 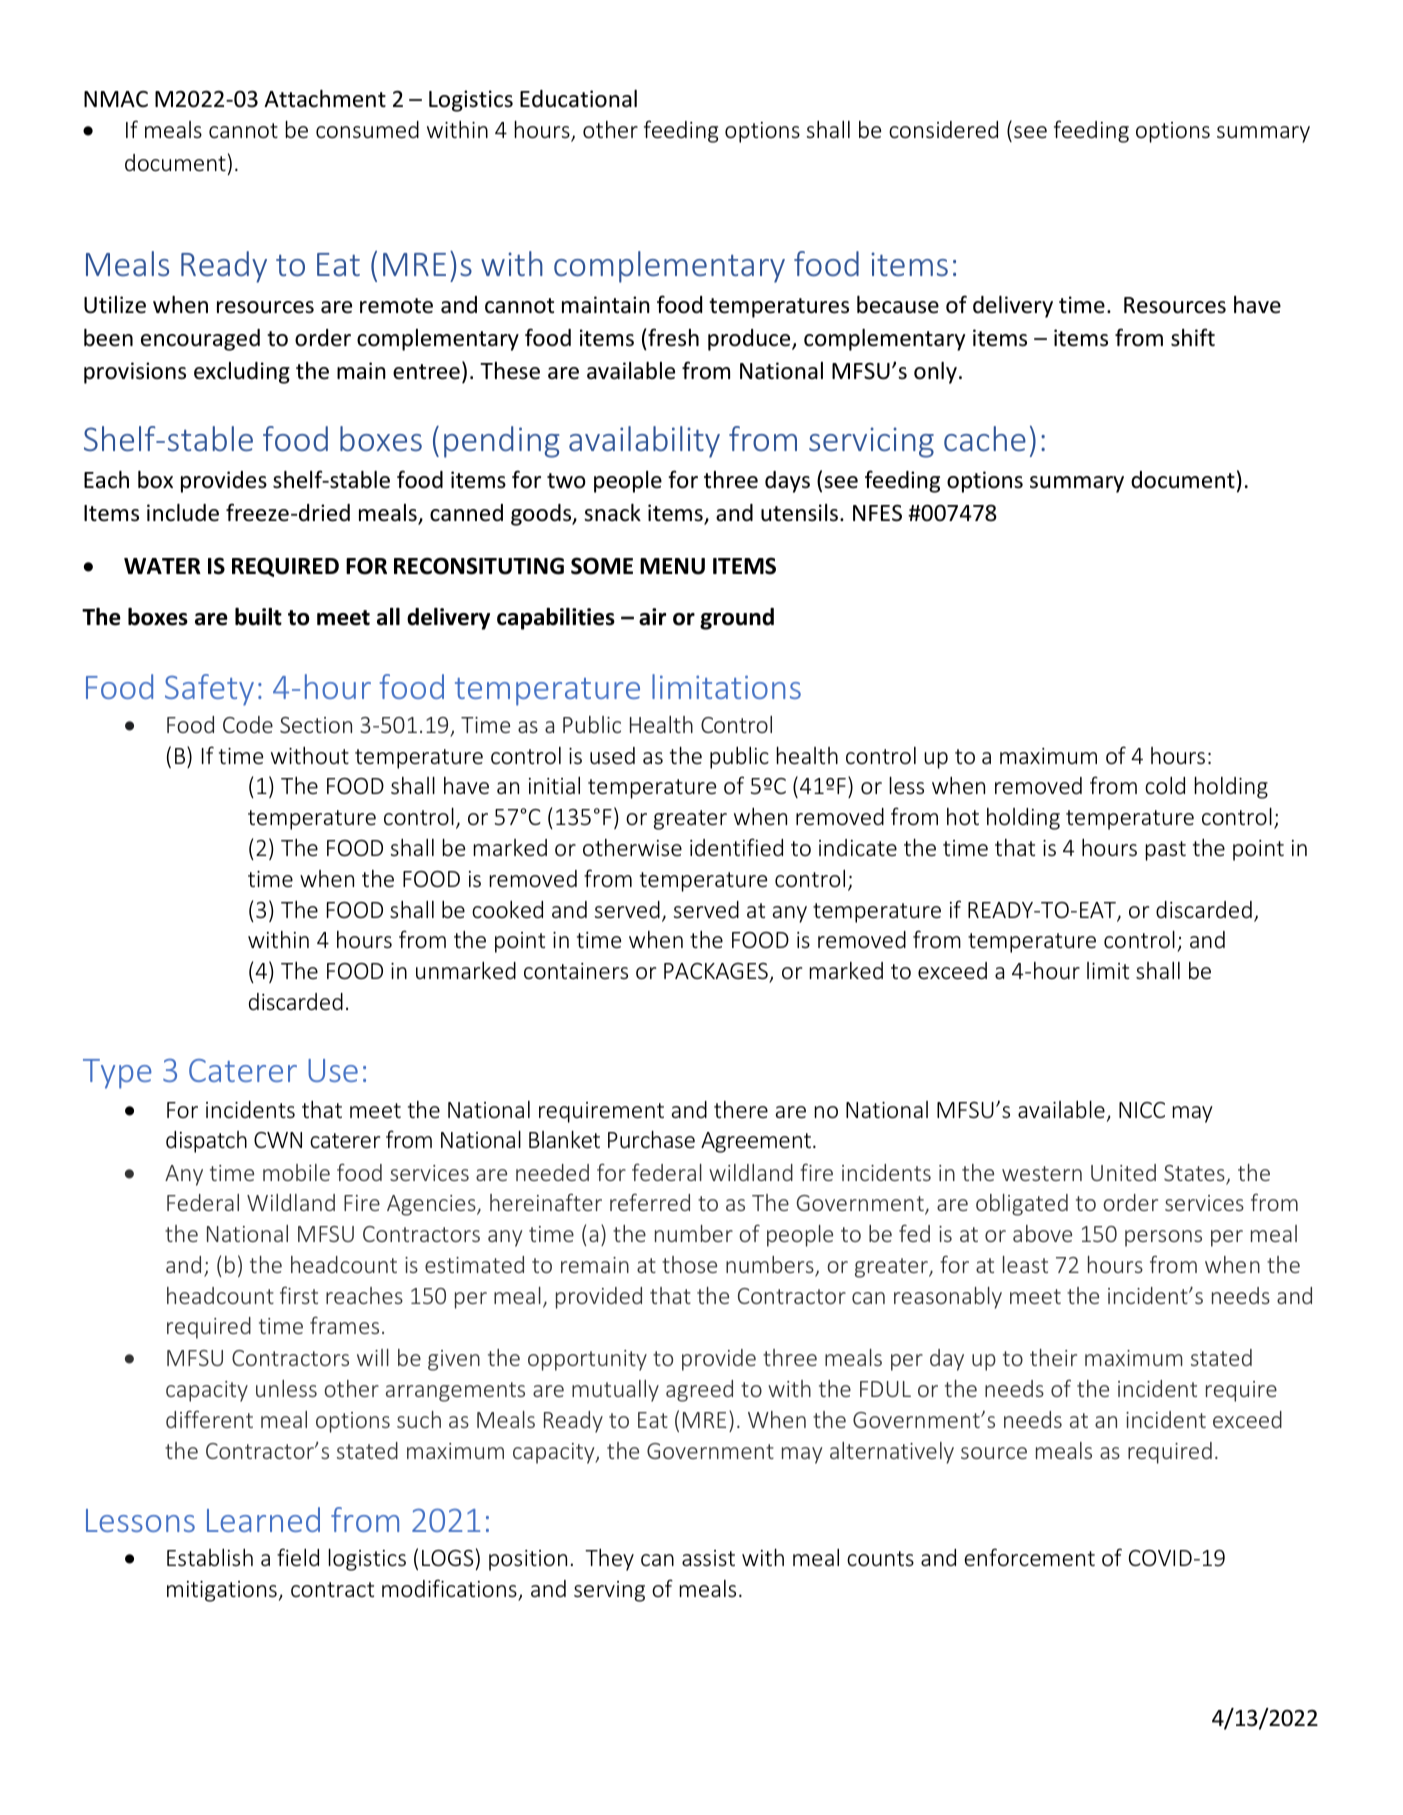 What do you see at coordinates (206, 1142) in the screenshot?
I see `dispatch` at bounding box center [206, 1142].
